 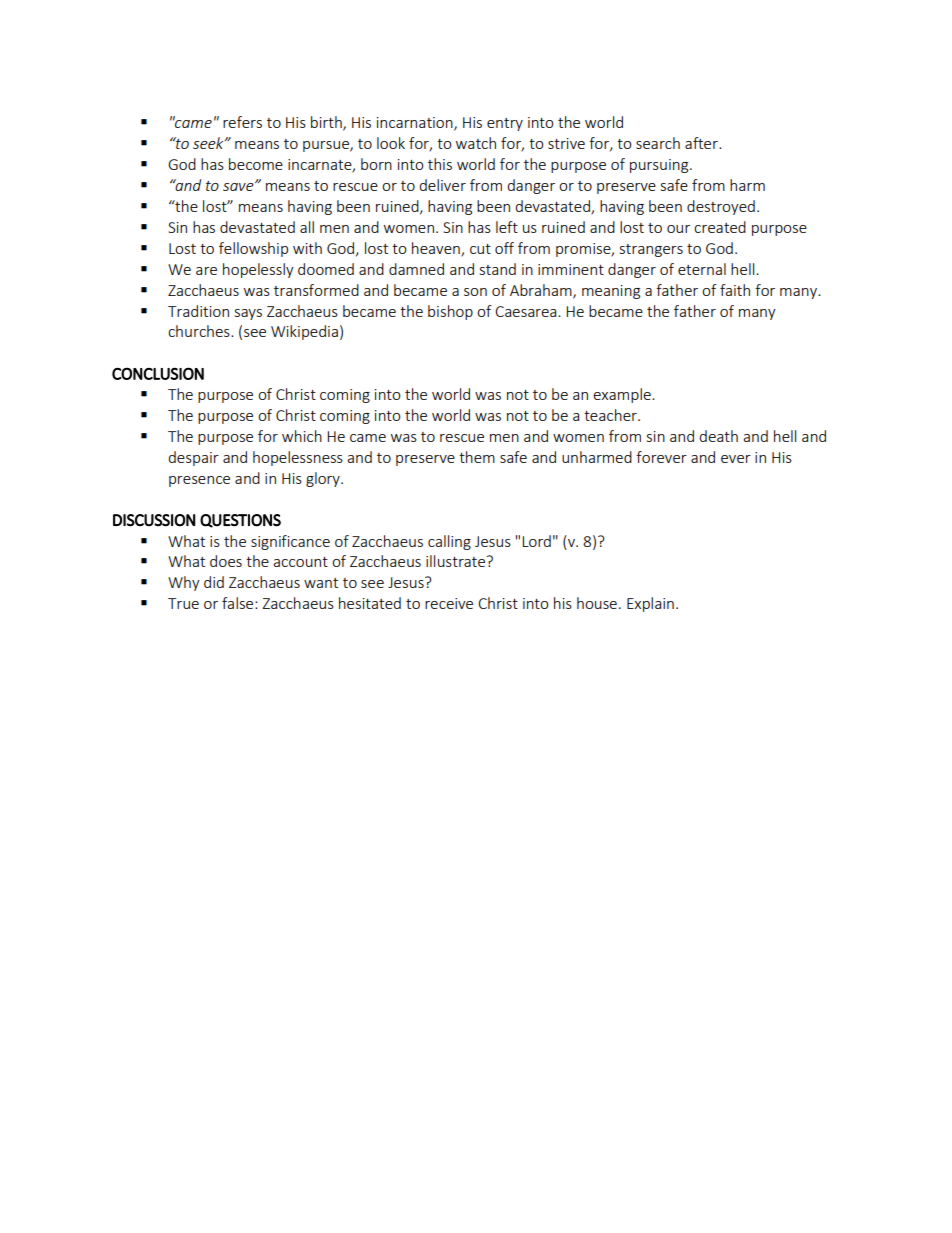 What do you see at coordinates (209, 143) in the document?
I see `seek` at bounding box center [209, 143].
